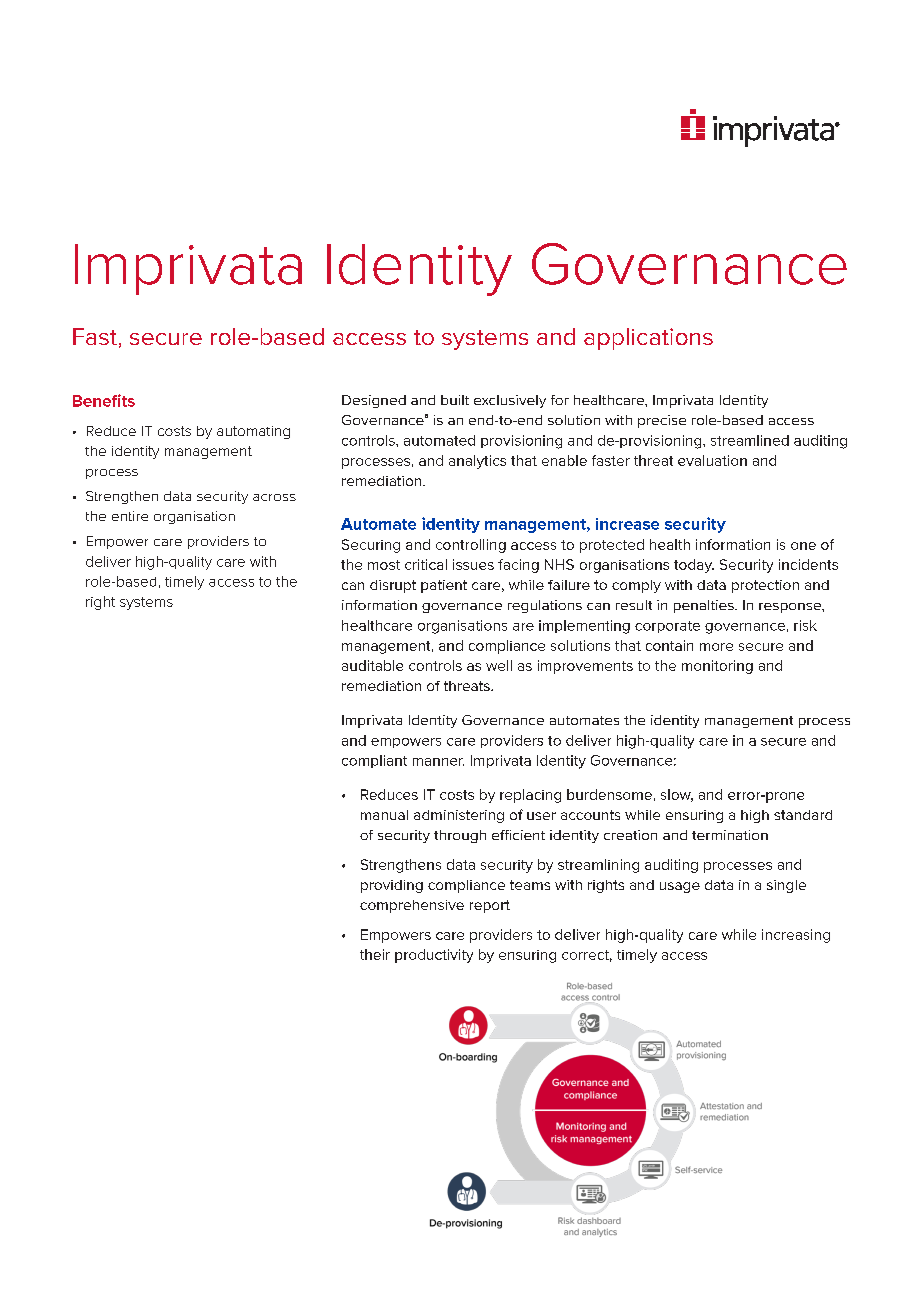  What do you see at coordinates (375, 954) in the document?
I see `their` at bounding box center [375, 954].
